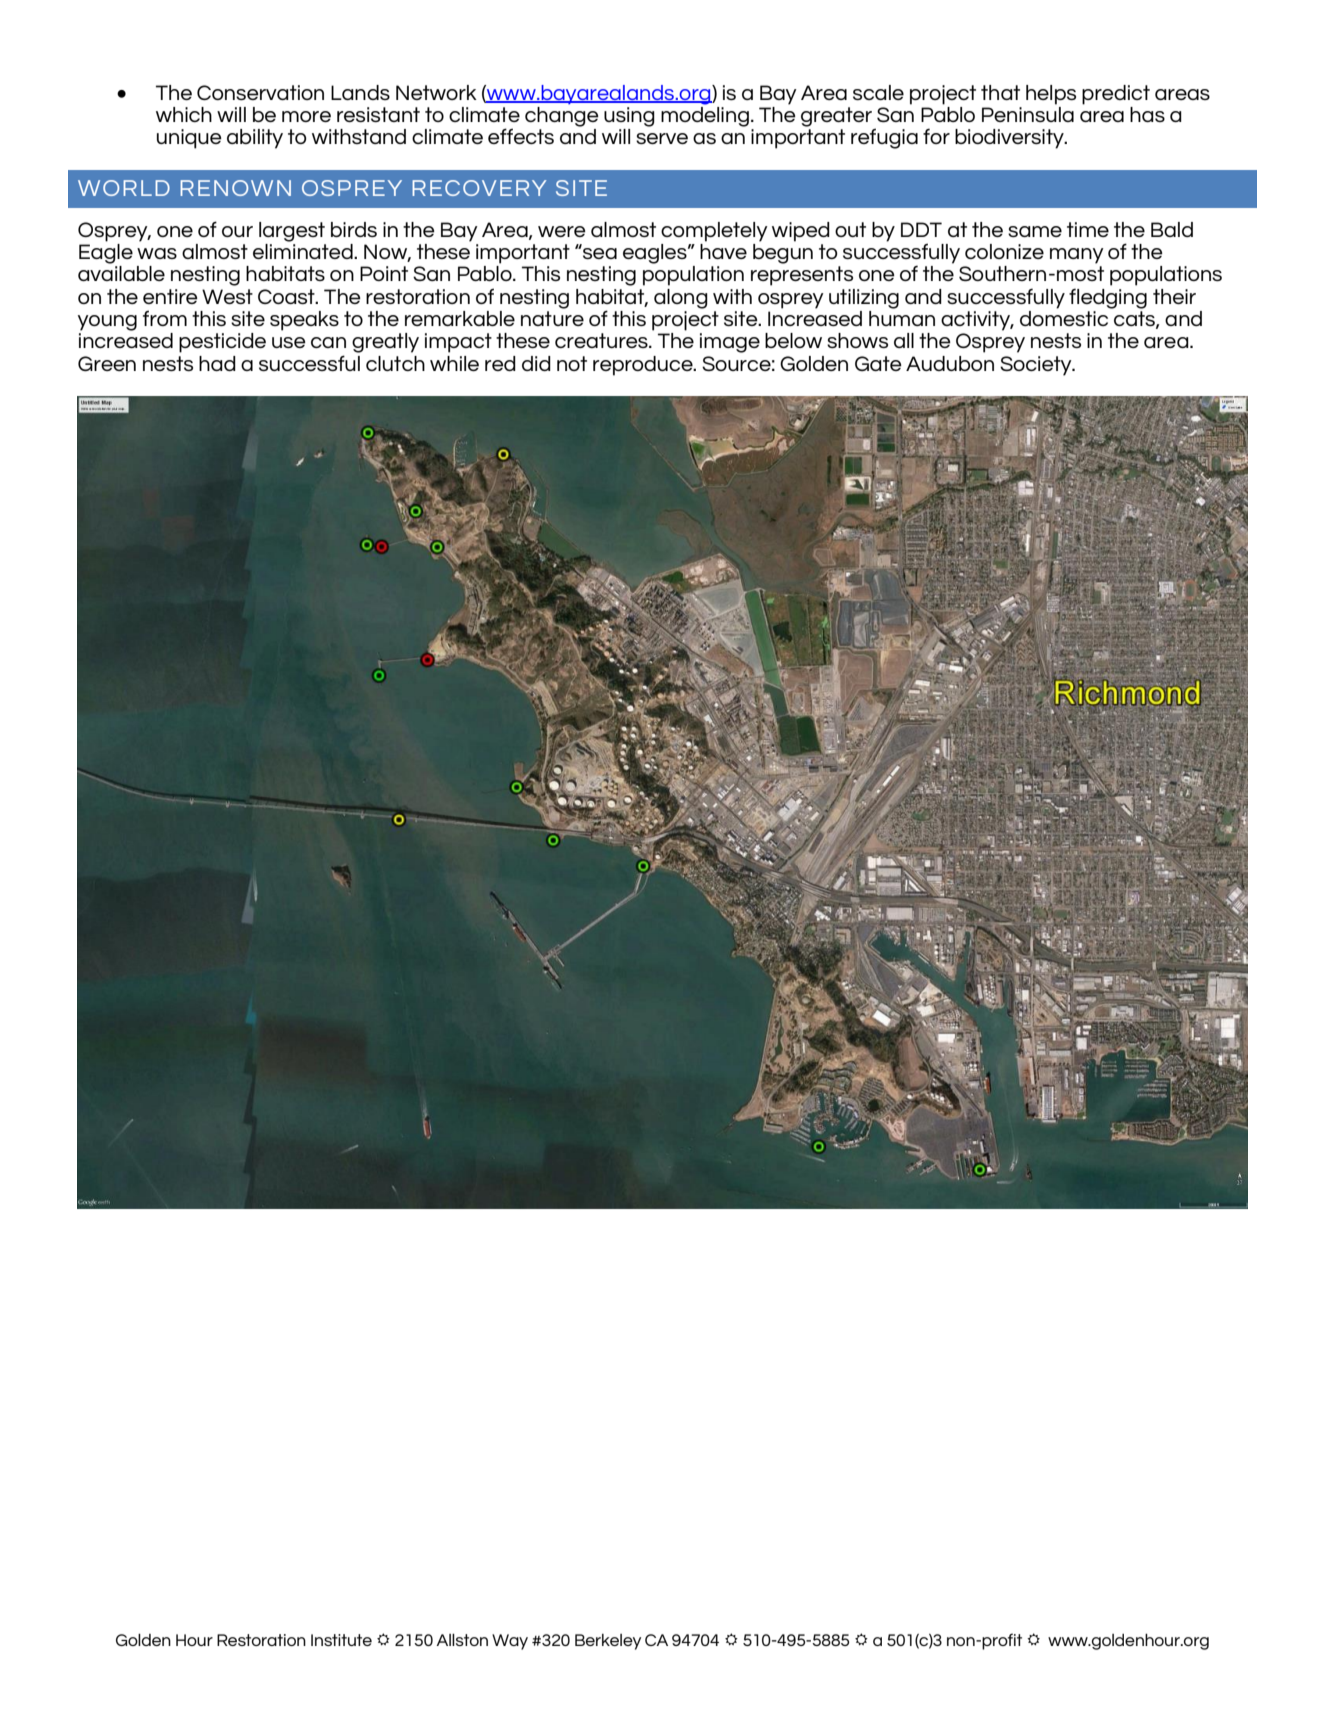 The height and width of the screenshot is (1715, 1325). Describe the element at coordinates (644, 366) in the screenshot. I see `reproduce` at that location.
